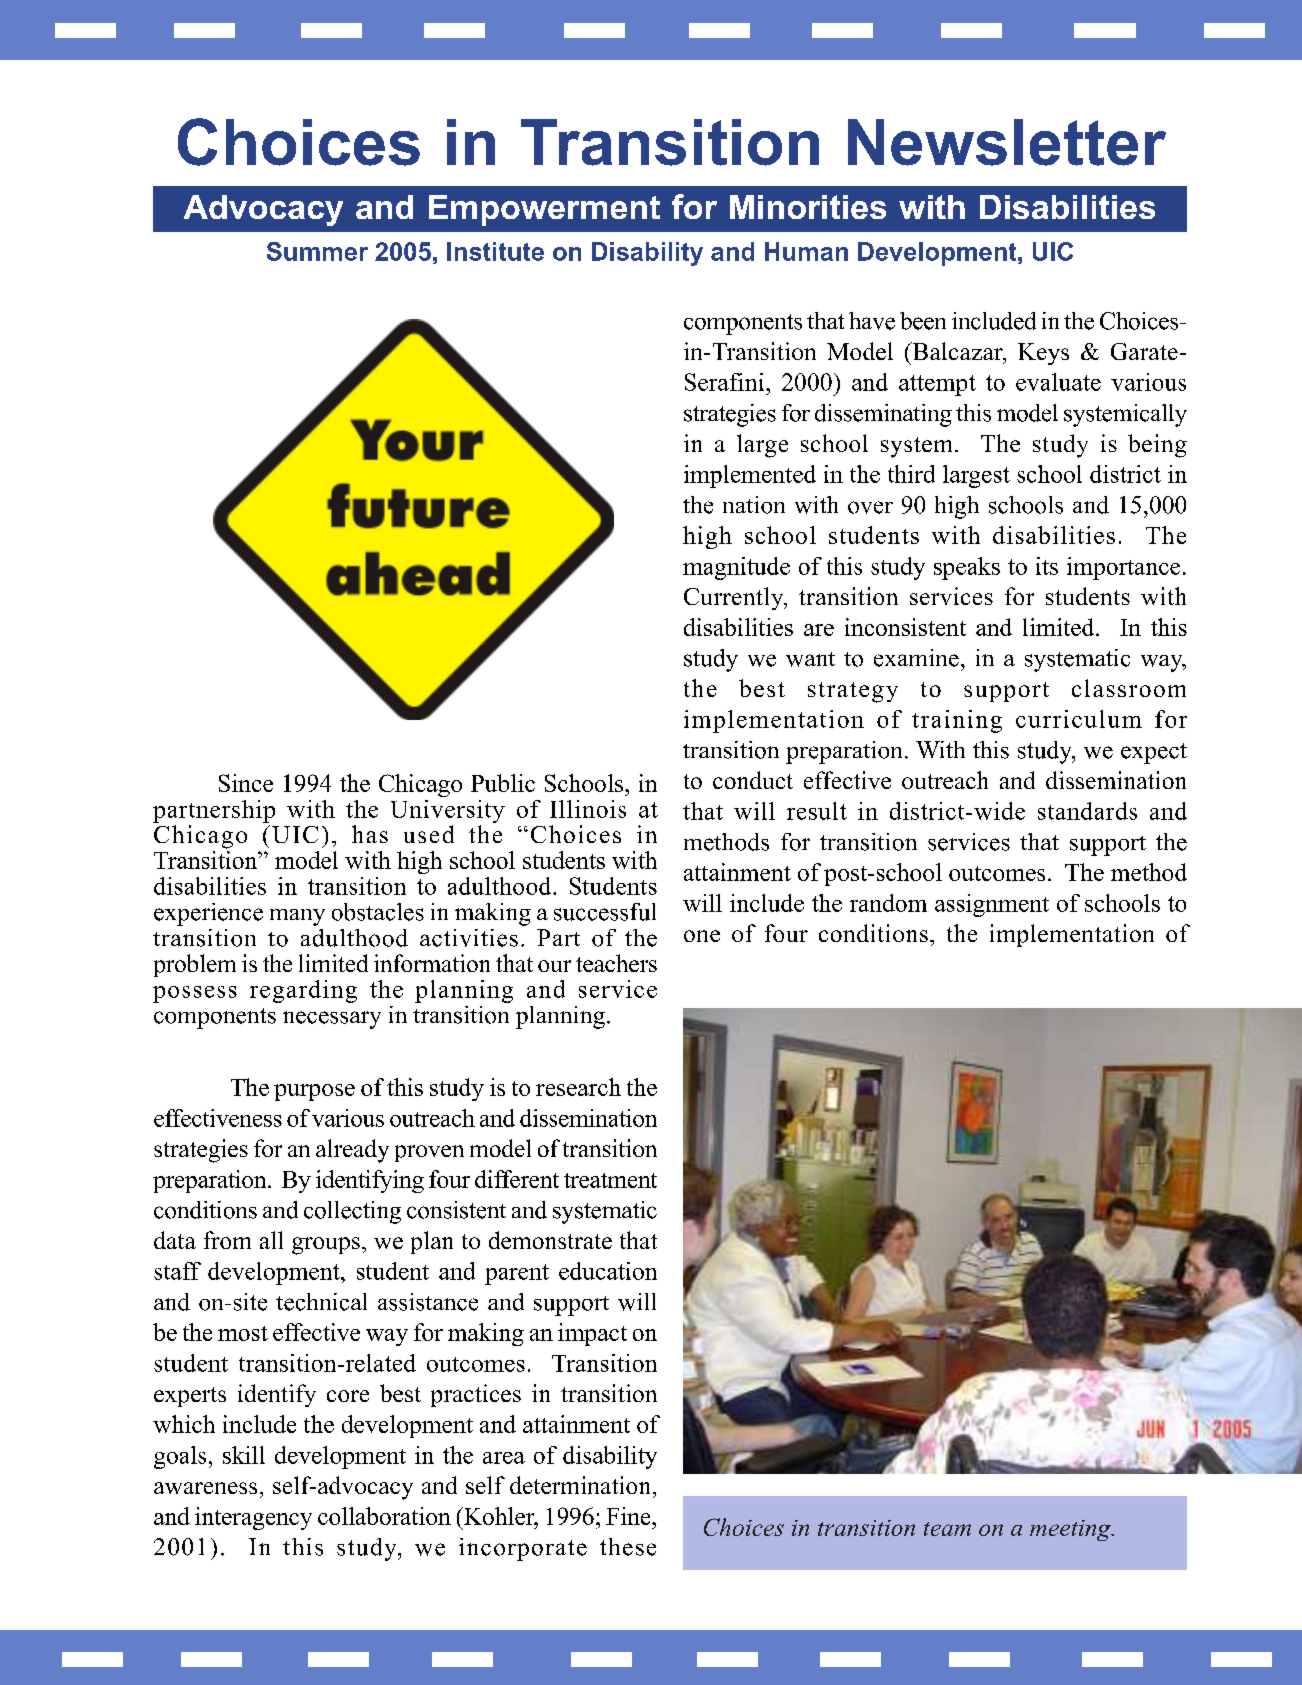 This document has height=1685, width=1302. Describe the element at coordinates (246, 783) in the document. I see `Since` at that location.
